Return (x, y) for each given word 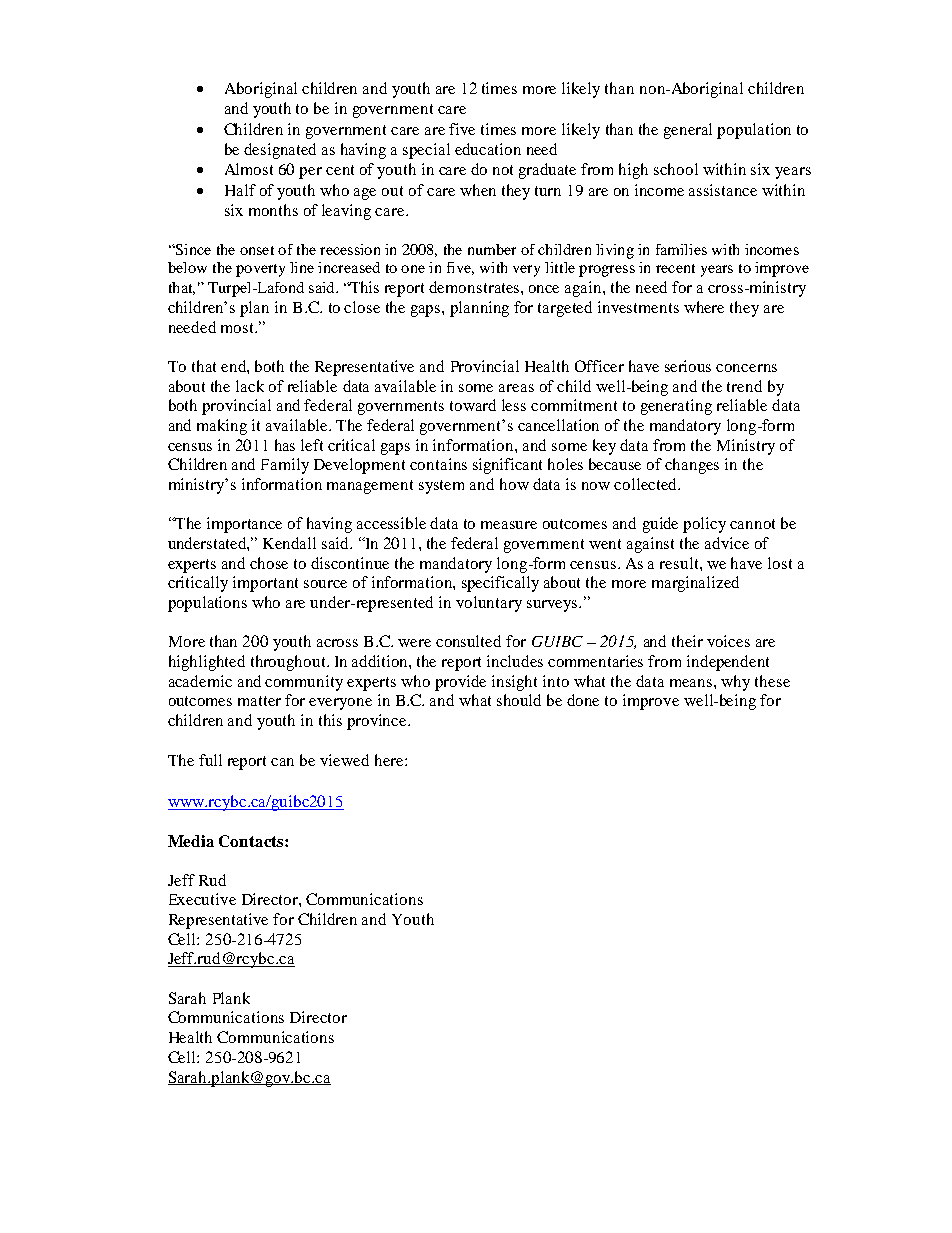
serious (688, 366)
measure (509, 525)
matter (259, 701)
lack (250, 386)
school (676, 169)
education (488, 149)
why (735, 683)
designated (280, 151)
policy (704, 525)
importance (244, 525)
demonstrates (475, 287)
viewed (344, 760)
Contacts (252, 841)
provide (460, 683)
